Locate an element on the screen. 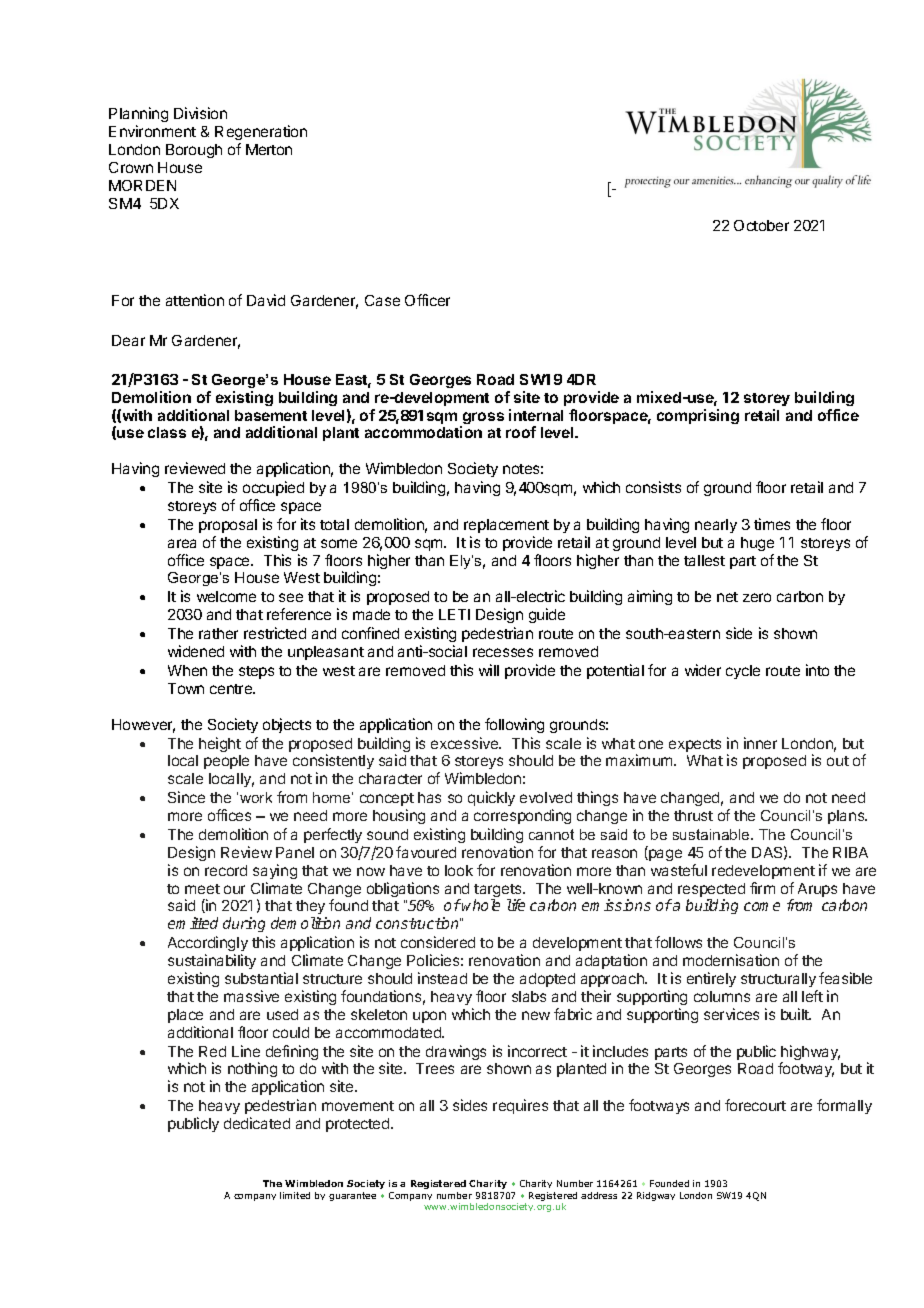  formally is located at coordinates (844, 1106).
